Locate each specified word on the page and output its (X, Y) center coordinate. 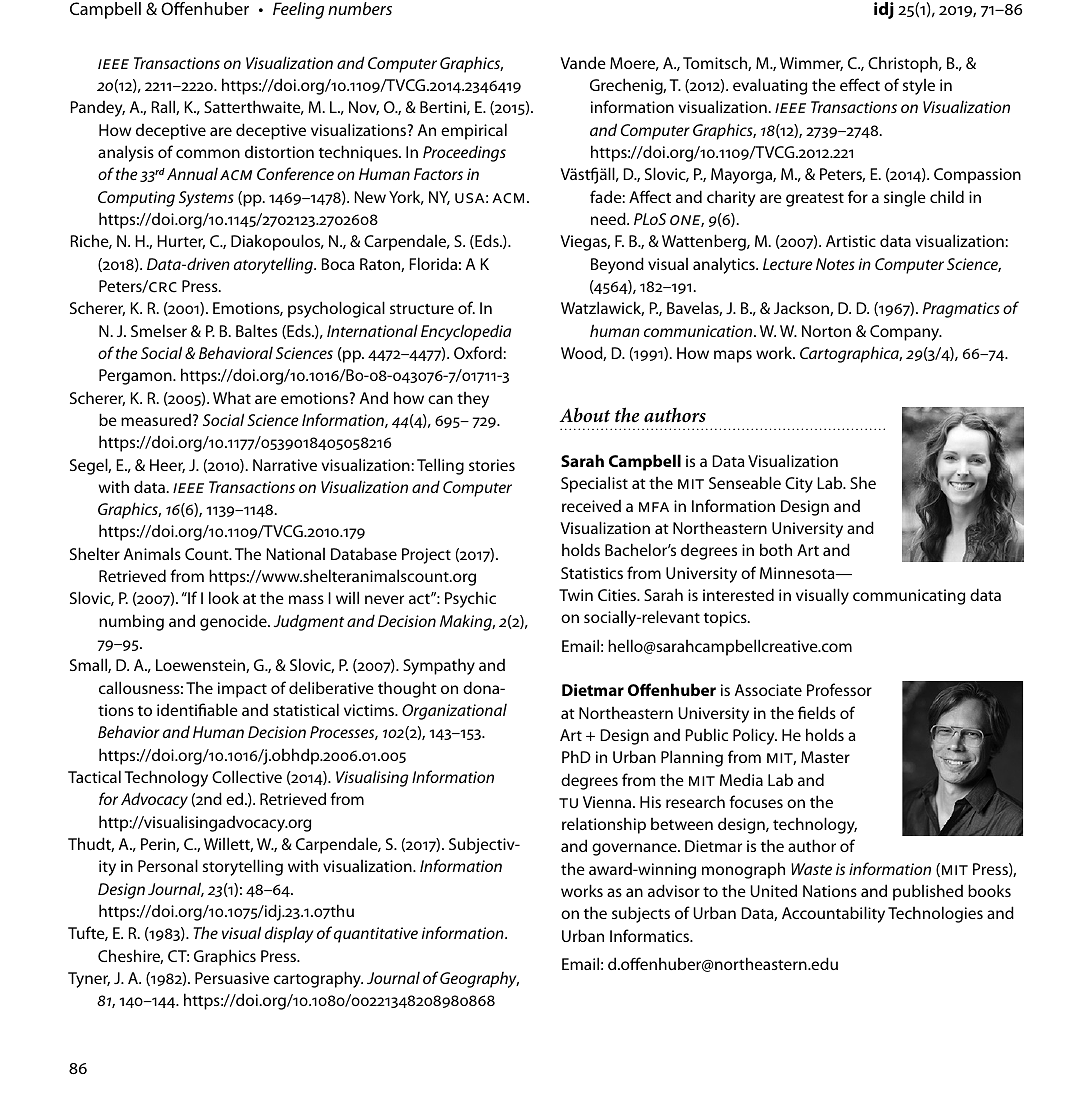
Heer (167, 466)
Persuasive (232, 978)
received (591, 506)
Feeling (298, 10)
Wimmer (811, 64)
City (799, 485)
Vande (583, 62)
